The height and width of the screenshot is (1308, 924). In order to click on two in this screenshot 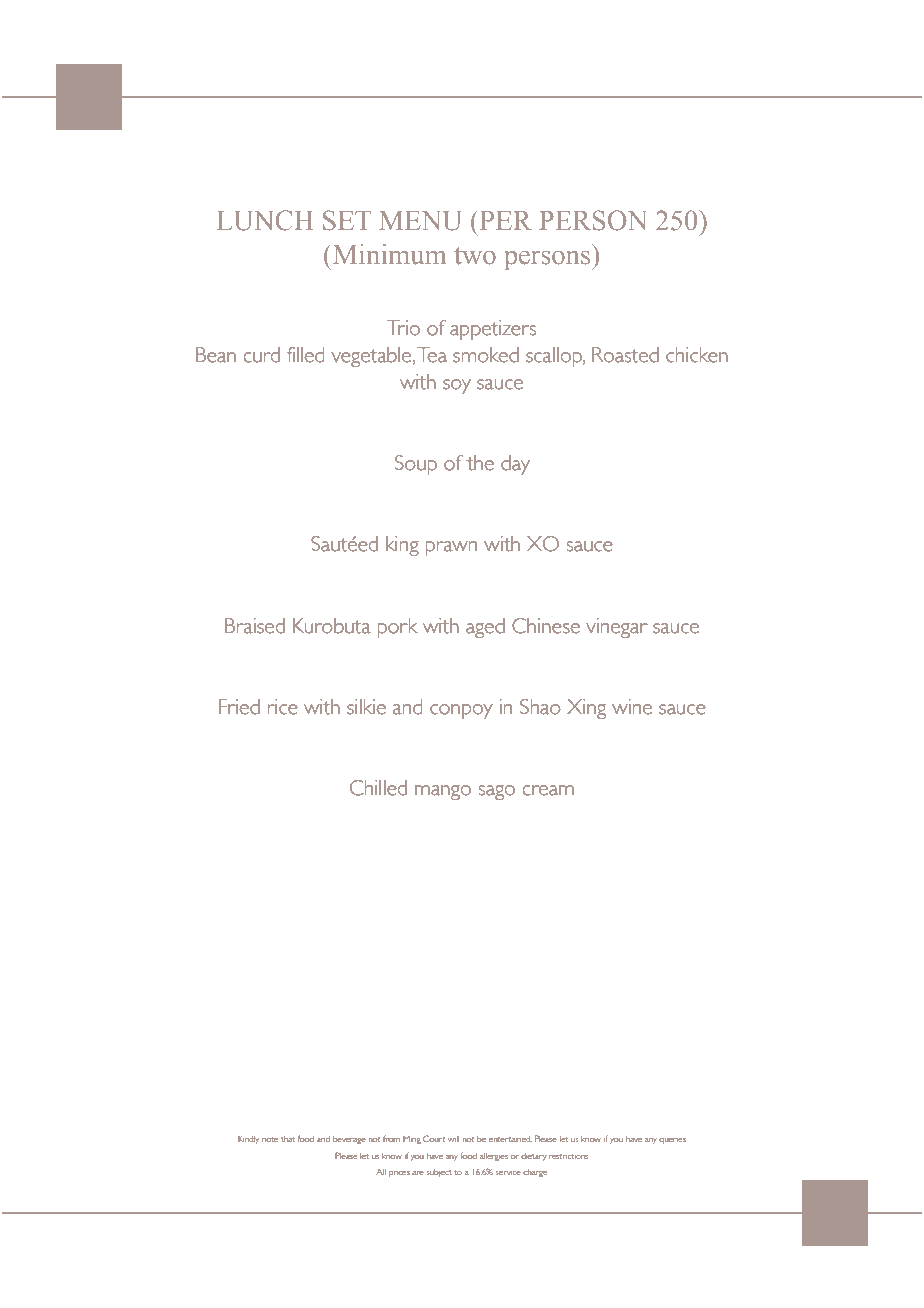, I will do `click(475, 256)`.
